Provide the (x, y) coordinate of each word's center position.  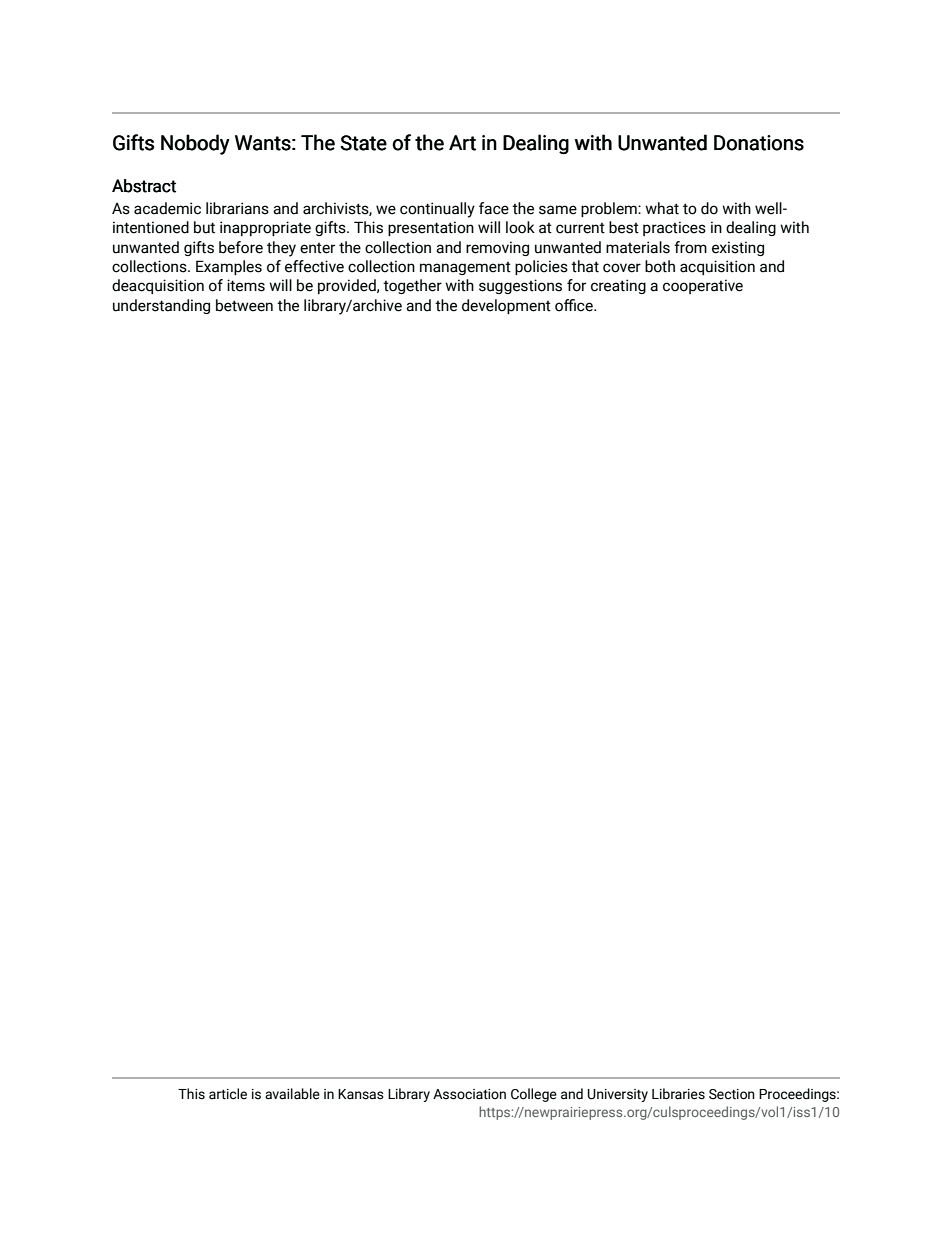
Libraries (678, 1094)
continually (437, 210)
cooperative (703, 286)
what (662, 208)
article (228, 1094)
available (292, 1094)
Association (469, 1094)
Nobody (195, 144)
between (244, 305)
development (506, 306)
